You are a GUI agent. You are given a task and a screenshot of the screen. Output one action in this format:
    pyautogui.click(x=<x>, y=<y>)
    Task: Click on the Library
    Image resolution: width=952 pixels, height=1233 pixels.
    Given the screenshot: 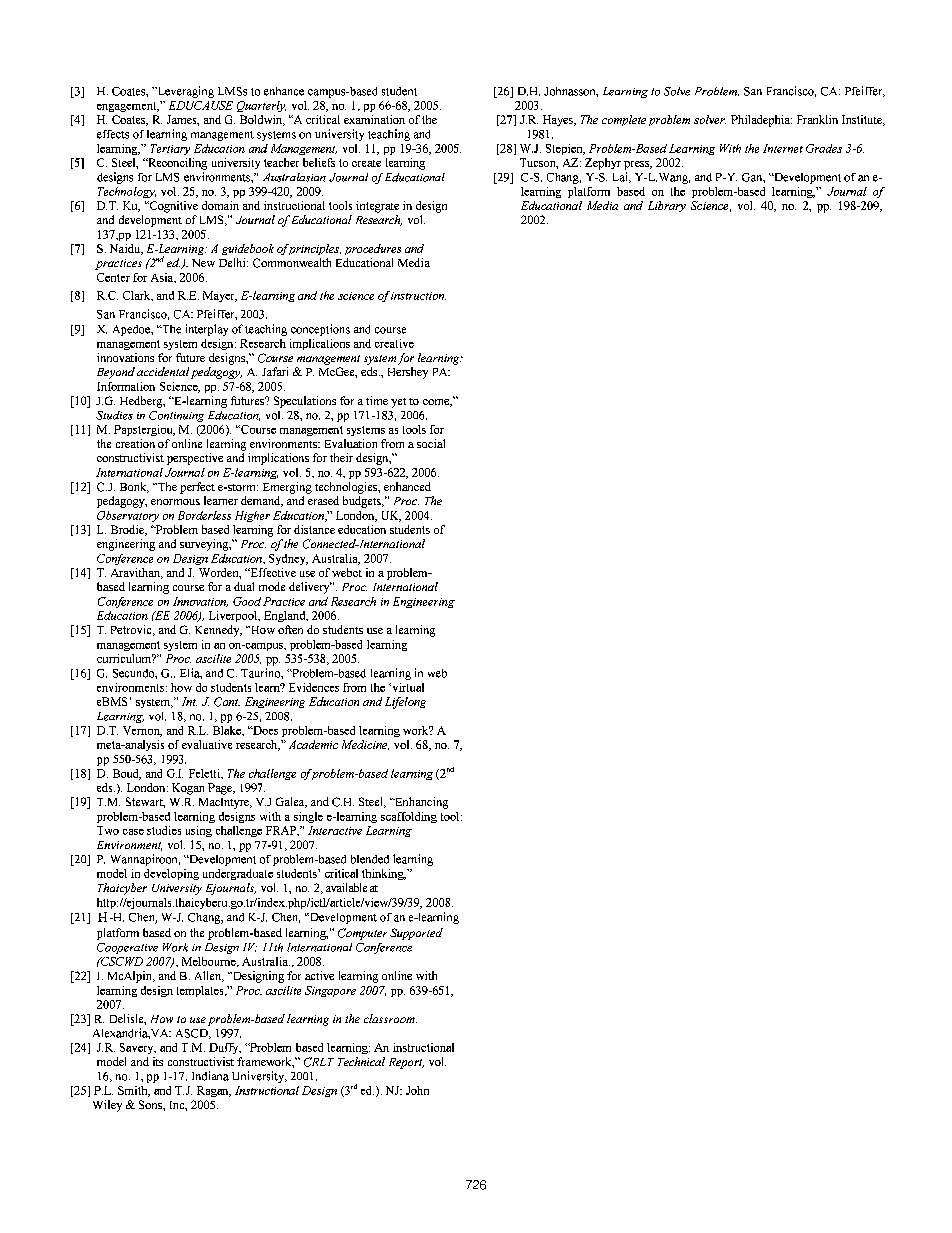 What is the action you would take?
    pyautogui.click(x=667, y=206)
